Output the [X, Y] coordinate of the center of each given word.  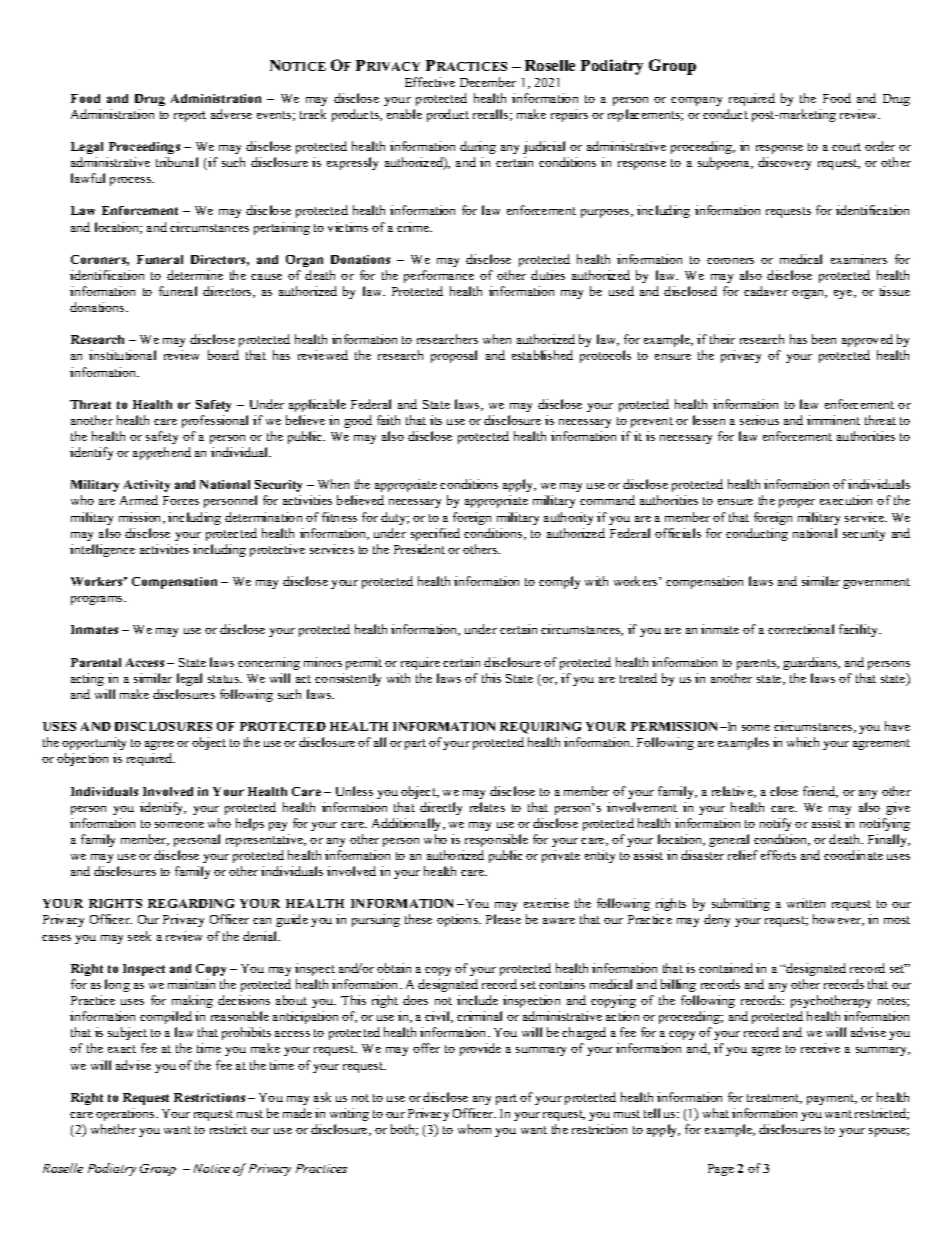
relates [487, 807]
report [190, 116]
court [846, 147]
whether [113, 1129]
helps [250, 824]
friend [820, 792]
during [478, 147]
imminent [833, 420]
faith [388, 420]
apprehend [162, 453]
